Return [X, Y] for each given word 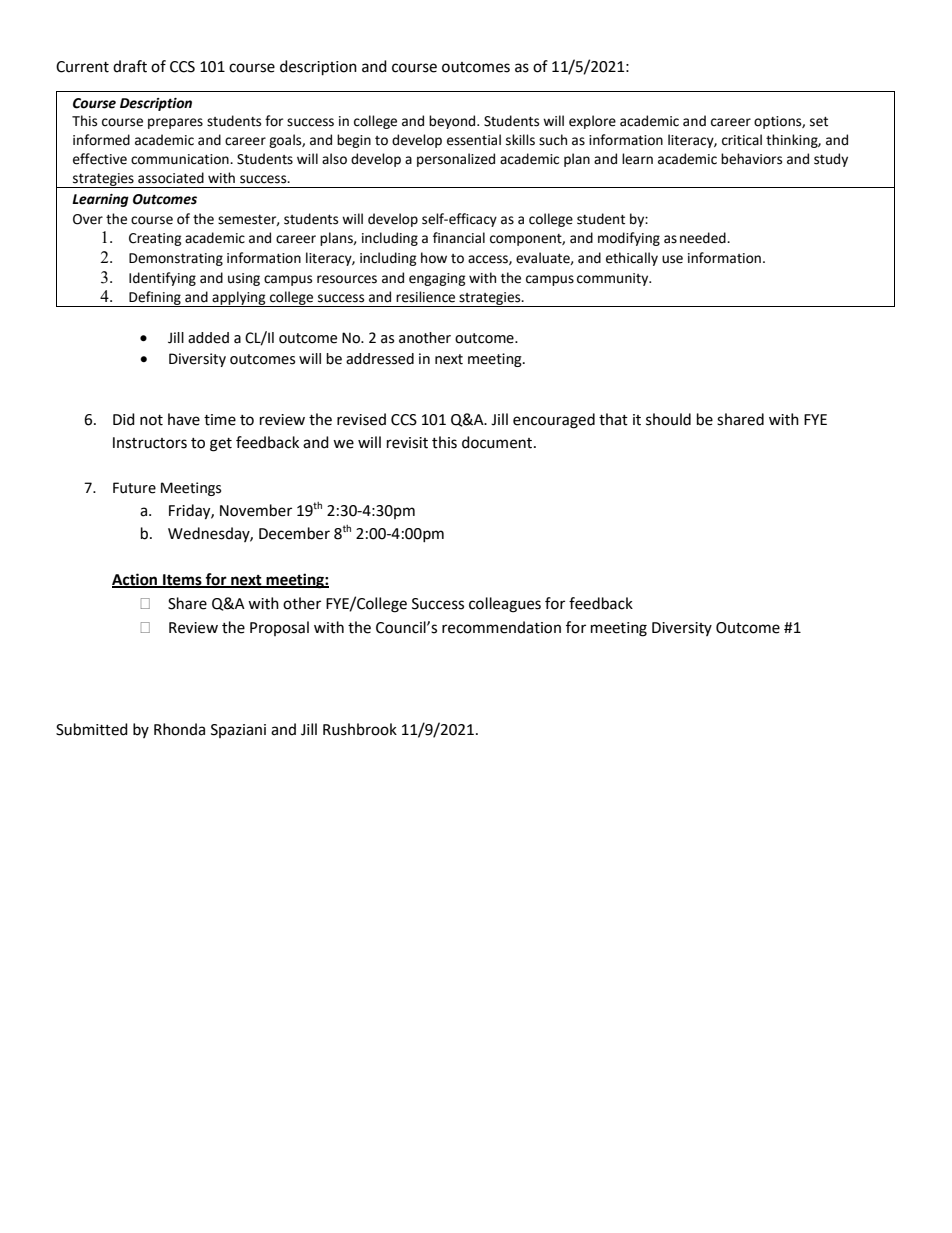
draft [130, 66]
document [498, 442]
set [819, 122]
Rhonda [179, 729]
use [672, 259]
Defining [155, 299]
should [668, 419]
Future [134, 488]
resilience [425, 297]
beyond [453, 122]
